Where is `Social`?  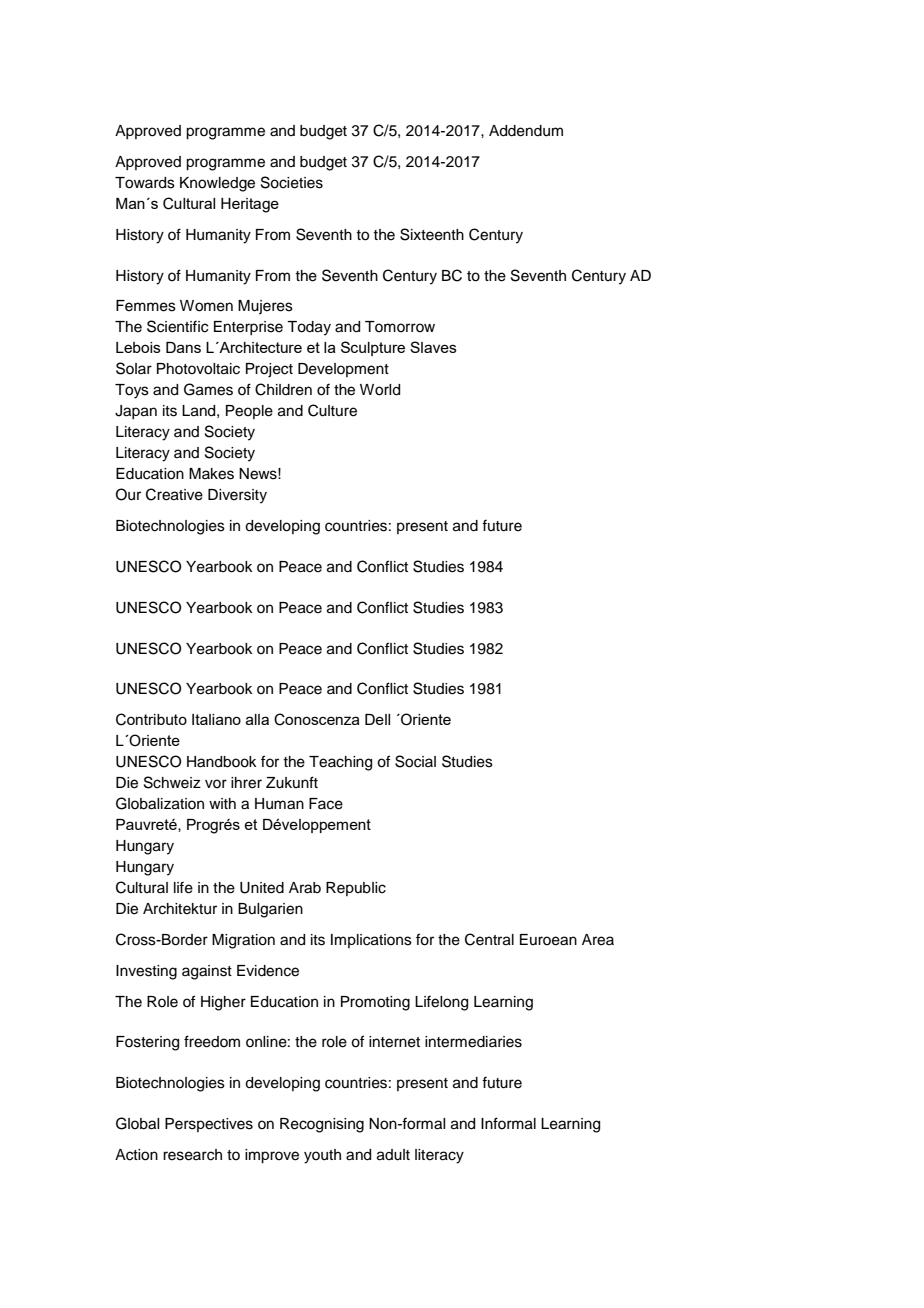 Social is located at coordinates (415, 761).
